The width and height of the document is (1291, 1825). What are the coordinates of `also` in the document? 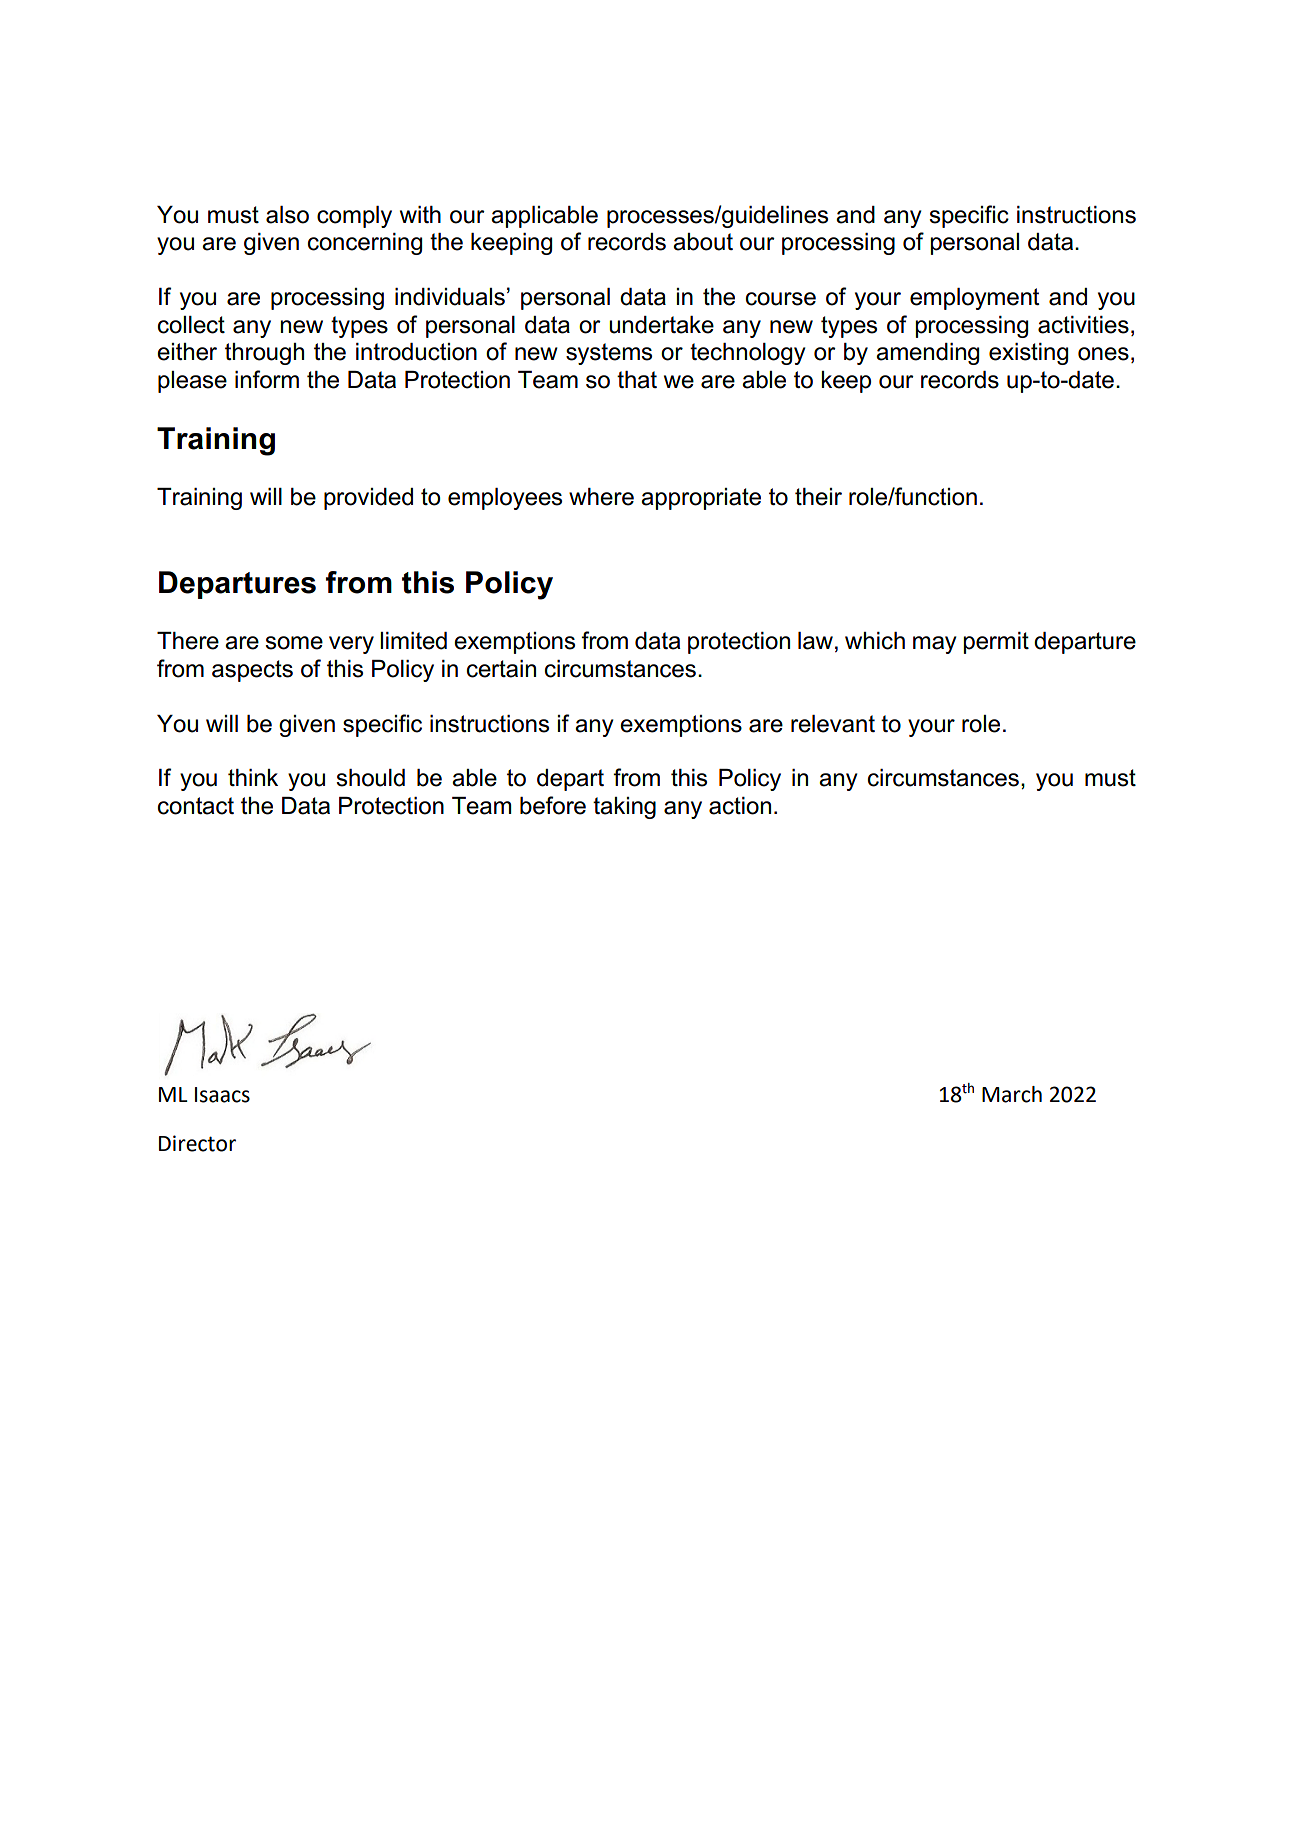 It's located at (287, 215).
